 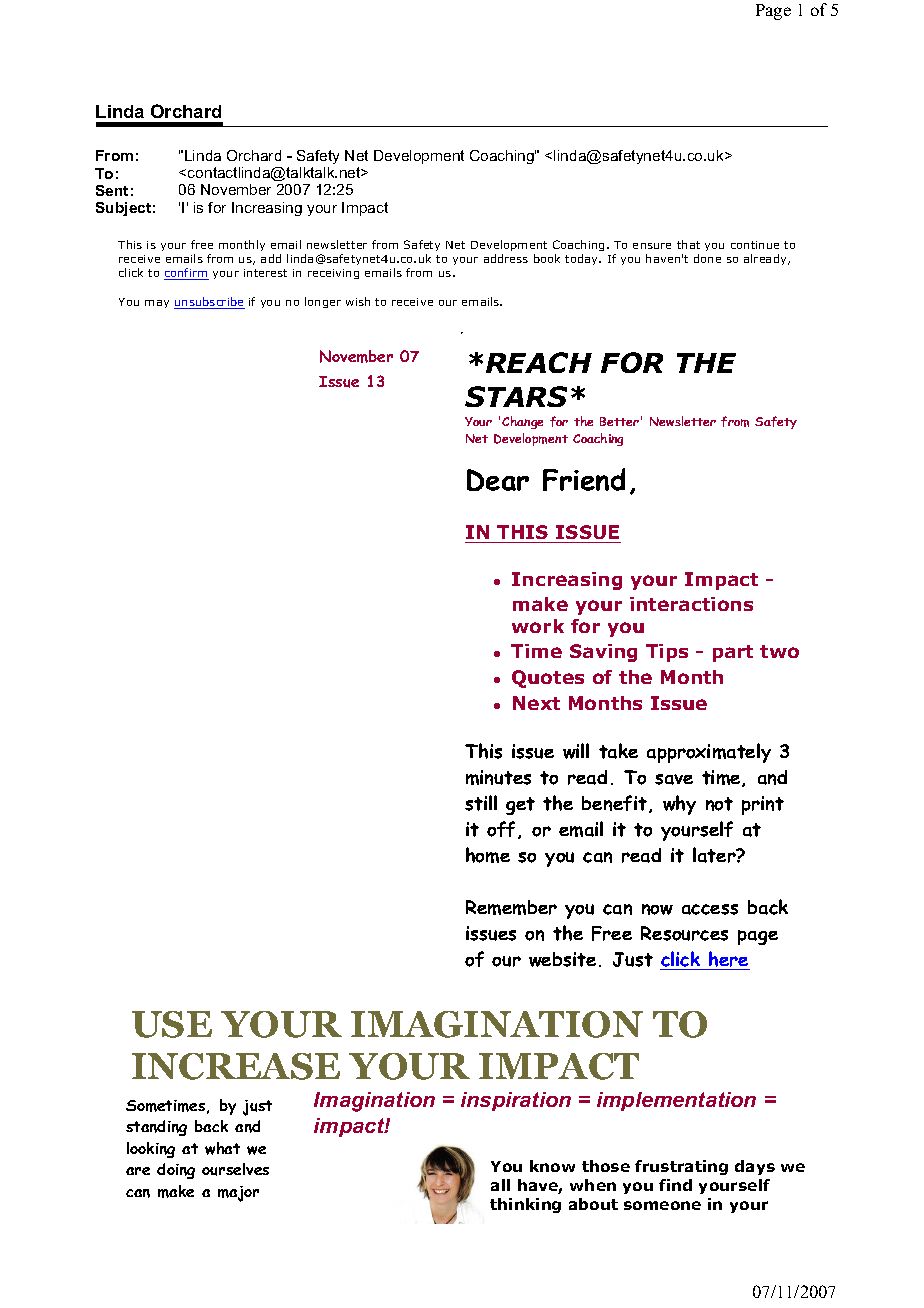 What do you see at coordinates (186, 274) in the screenshot?
I see `confirm` at bounding box center [186, 274].
